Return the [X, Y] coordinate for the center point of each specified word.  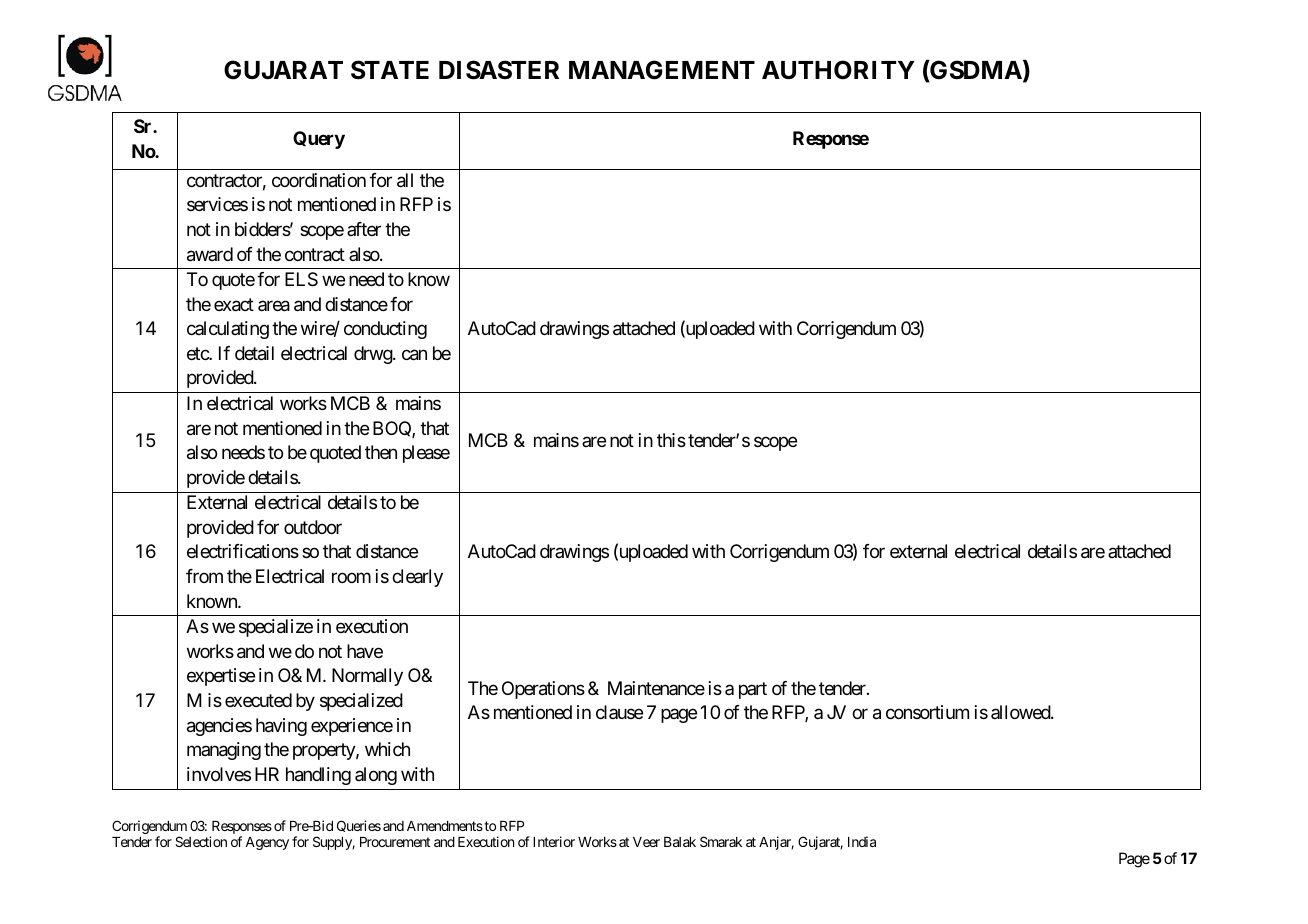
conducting [385, 330]
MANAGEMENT [662, 70]
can [414, 355]
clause [619, 712]
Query [319, 140]
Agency [267, 843]
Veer [646, 842]
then [381, 452]
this [671, 440]
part [753, 690]
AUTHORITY [838, 70]
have [365, 651]
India [862, 841]
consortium [927, 712]
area [274, 306]
